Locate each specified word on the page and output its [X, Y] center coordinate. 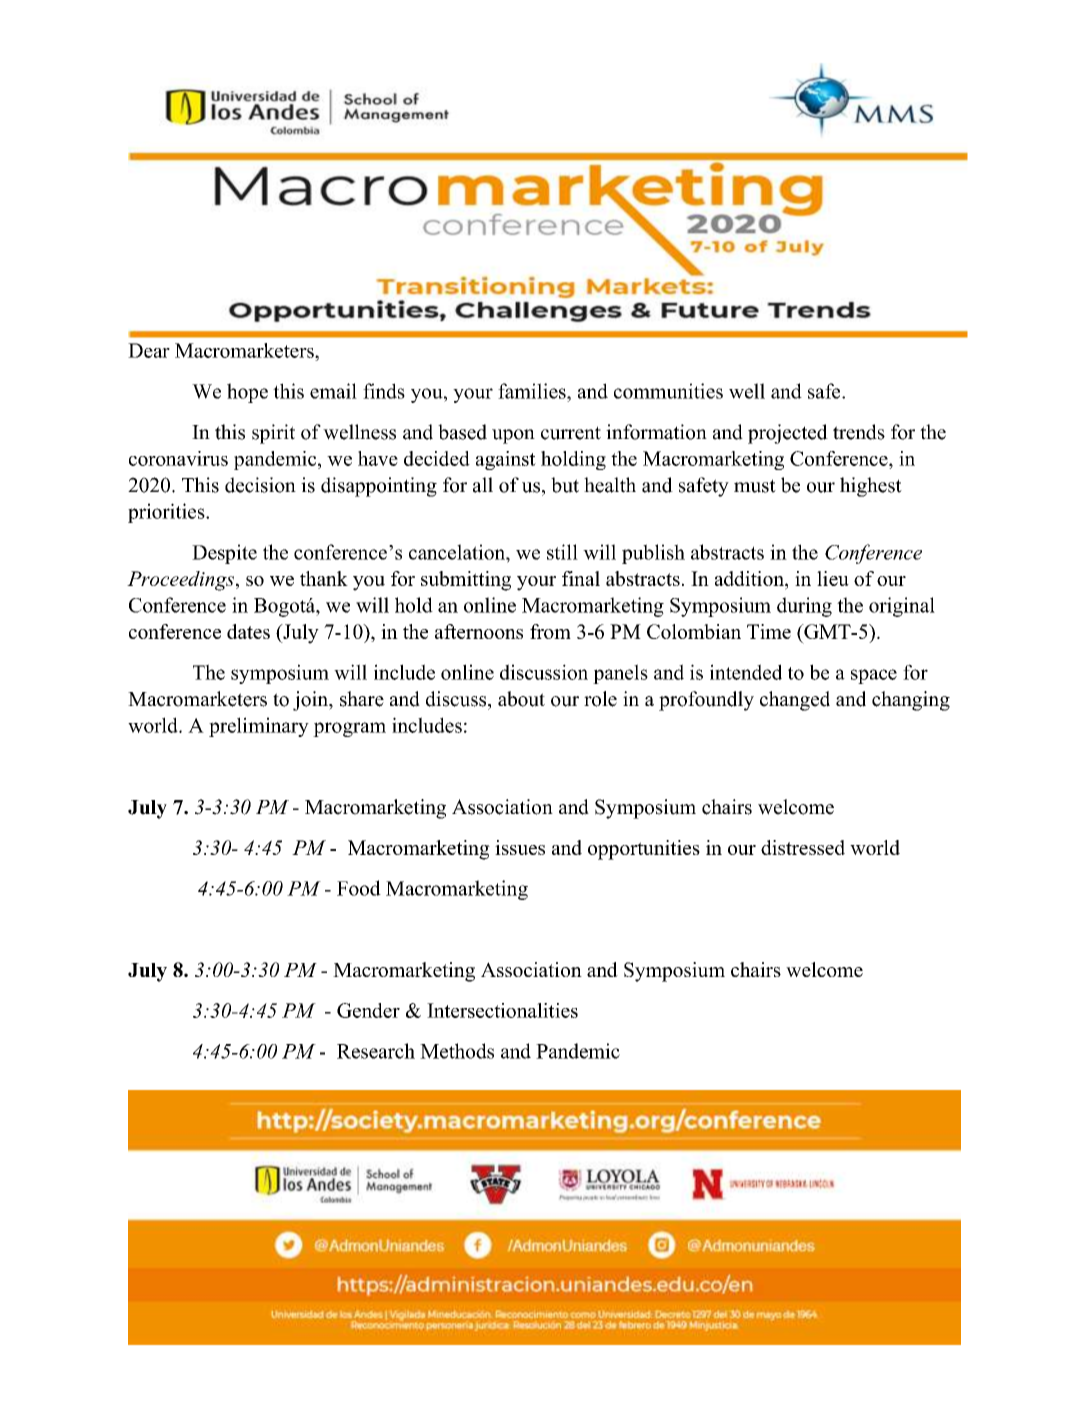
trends [859, 432]
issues [520, 847]
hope [247, 393]
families [533, 391]
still [562, 552]
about [521, 699]
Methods [457, 1051]
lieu [833, 578]
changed [795, 701]
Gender [368, 1010]
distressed [803, 847]
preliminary [259, 727]
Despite [224, 554]
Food [359, 888]
